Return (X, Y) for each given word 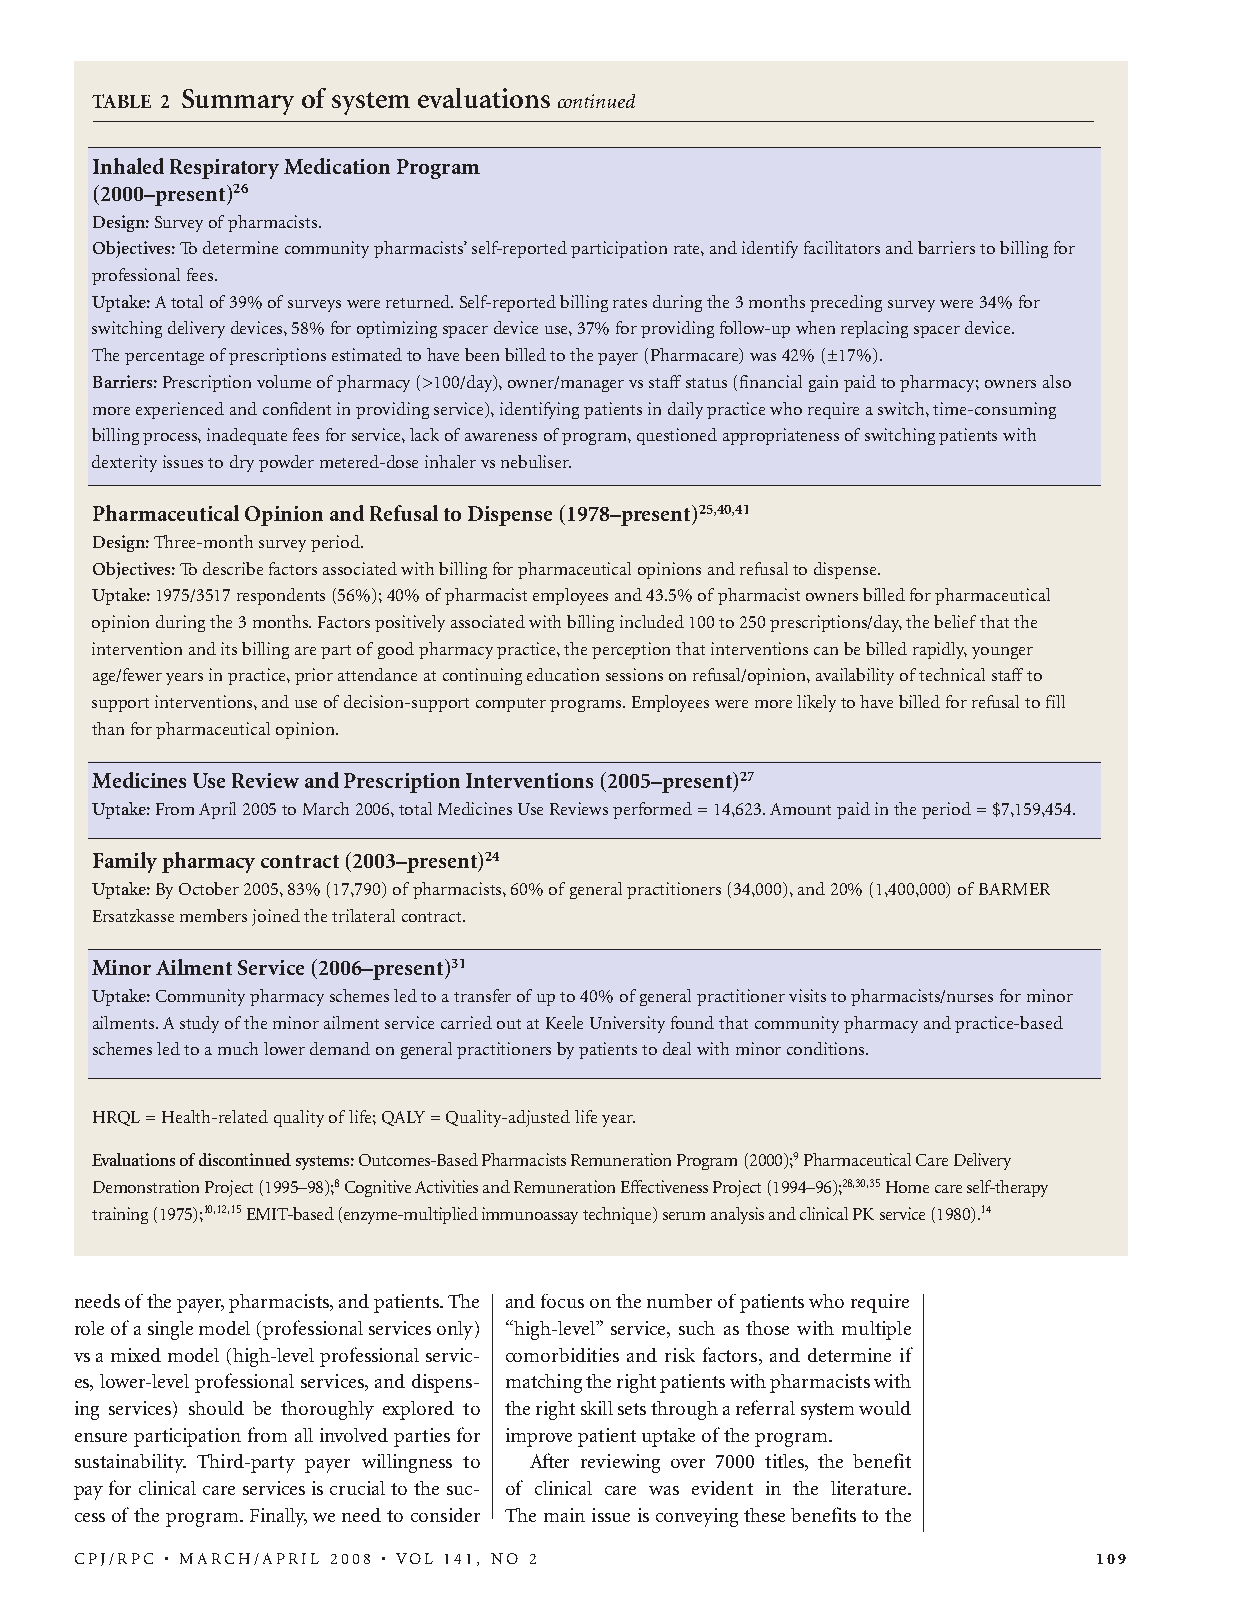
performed (652, 810)
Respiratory (224, 169)
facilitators (842, 247)
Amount (800, 809)
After (549, 1460)
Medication (337, 166)
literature (870, 1488)
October (209, 888)
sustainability (130, 1463)
